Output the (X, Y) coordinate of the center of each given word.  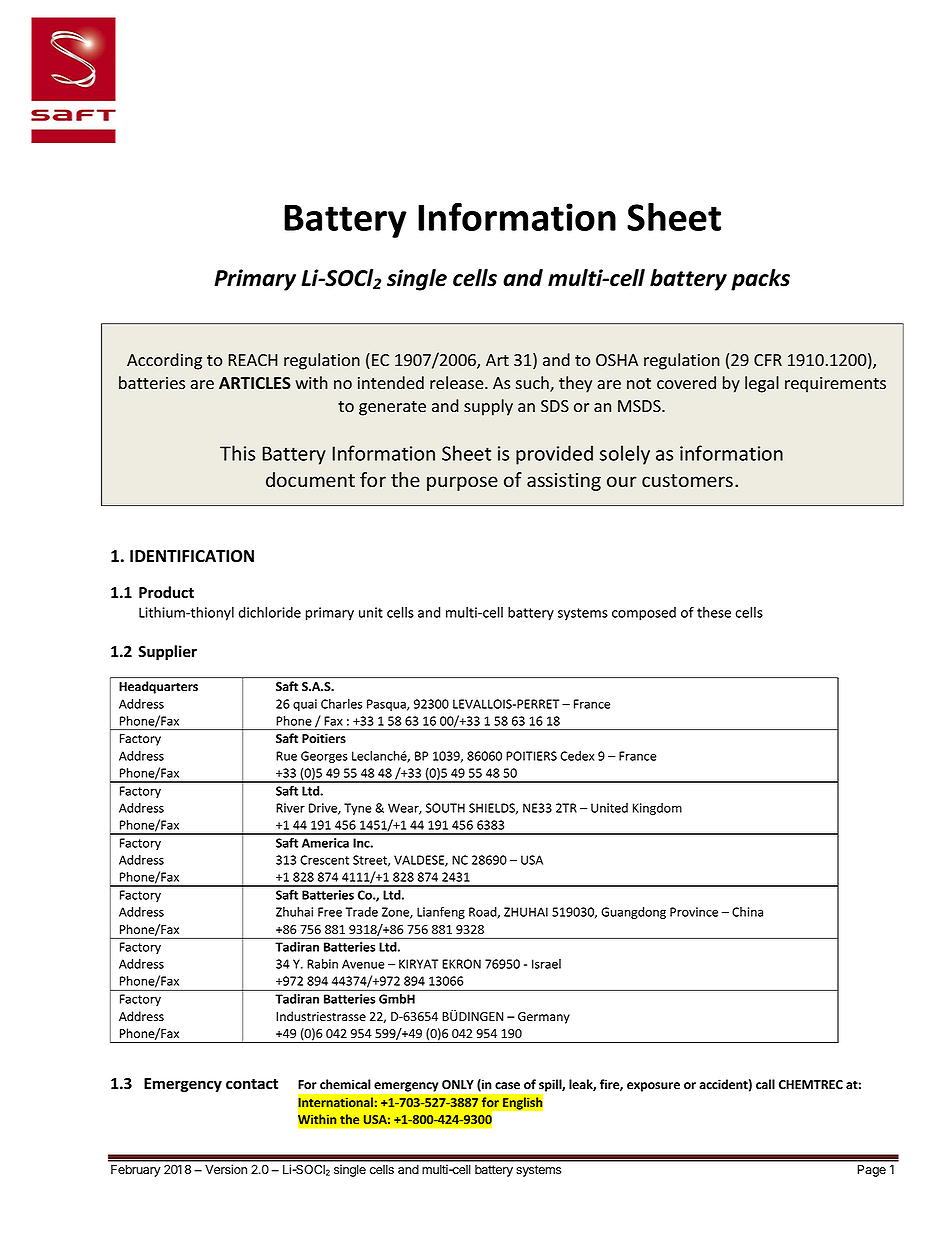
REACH (253, 360)
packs (760, 280)
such (533, 384)
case (507, 1086)
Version (226, 1169)
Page (871, 1171)
